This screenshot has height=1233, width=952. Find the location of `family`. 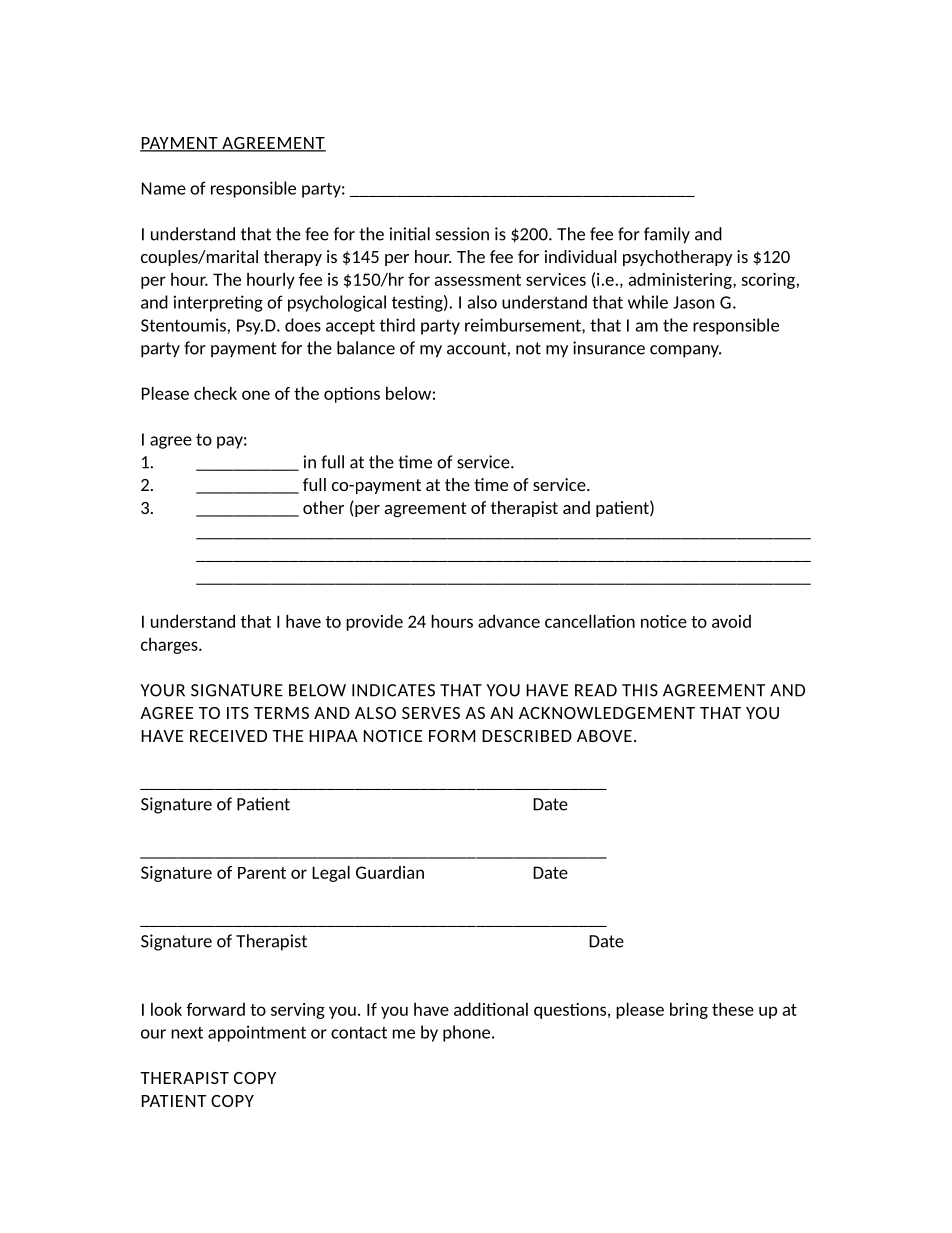

family is located at coordinates (667, 235).
